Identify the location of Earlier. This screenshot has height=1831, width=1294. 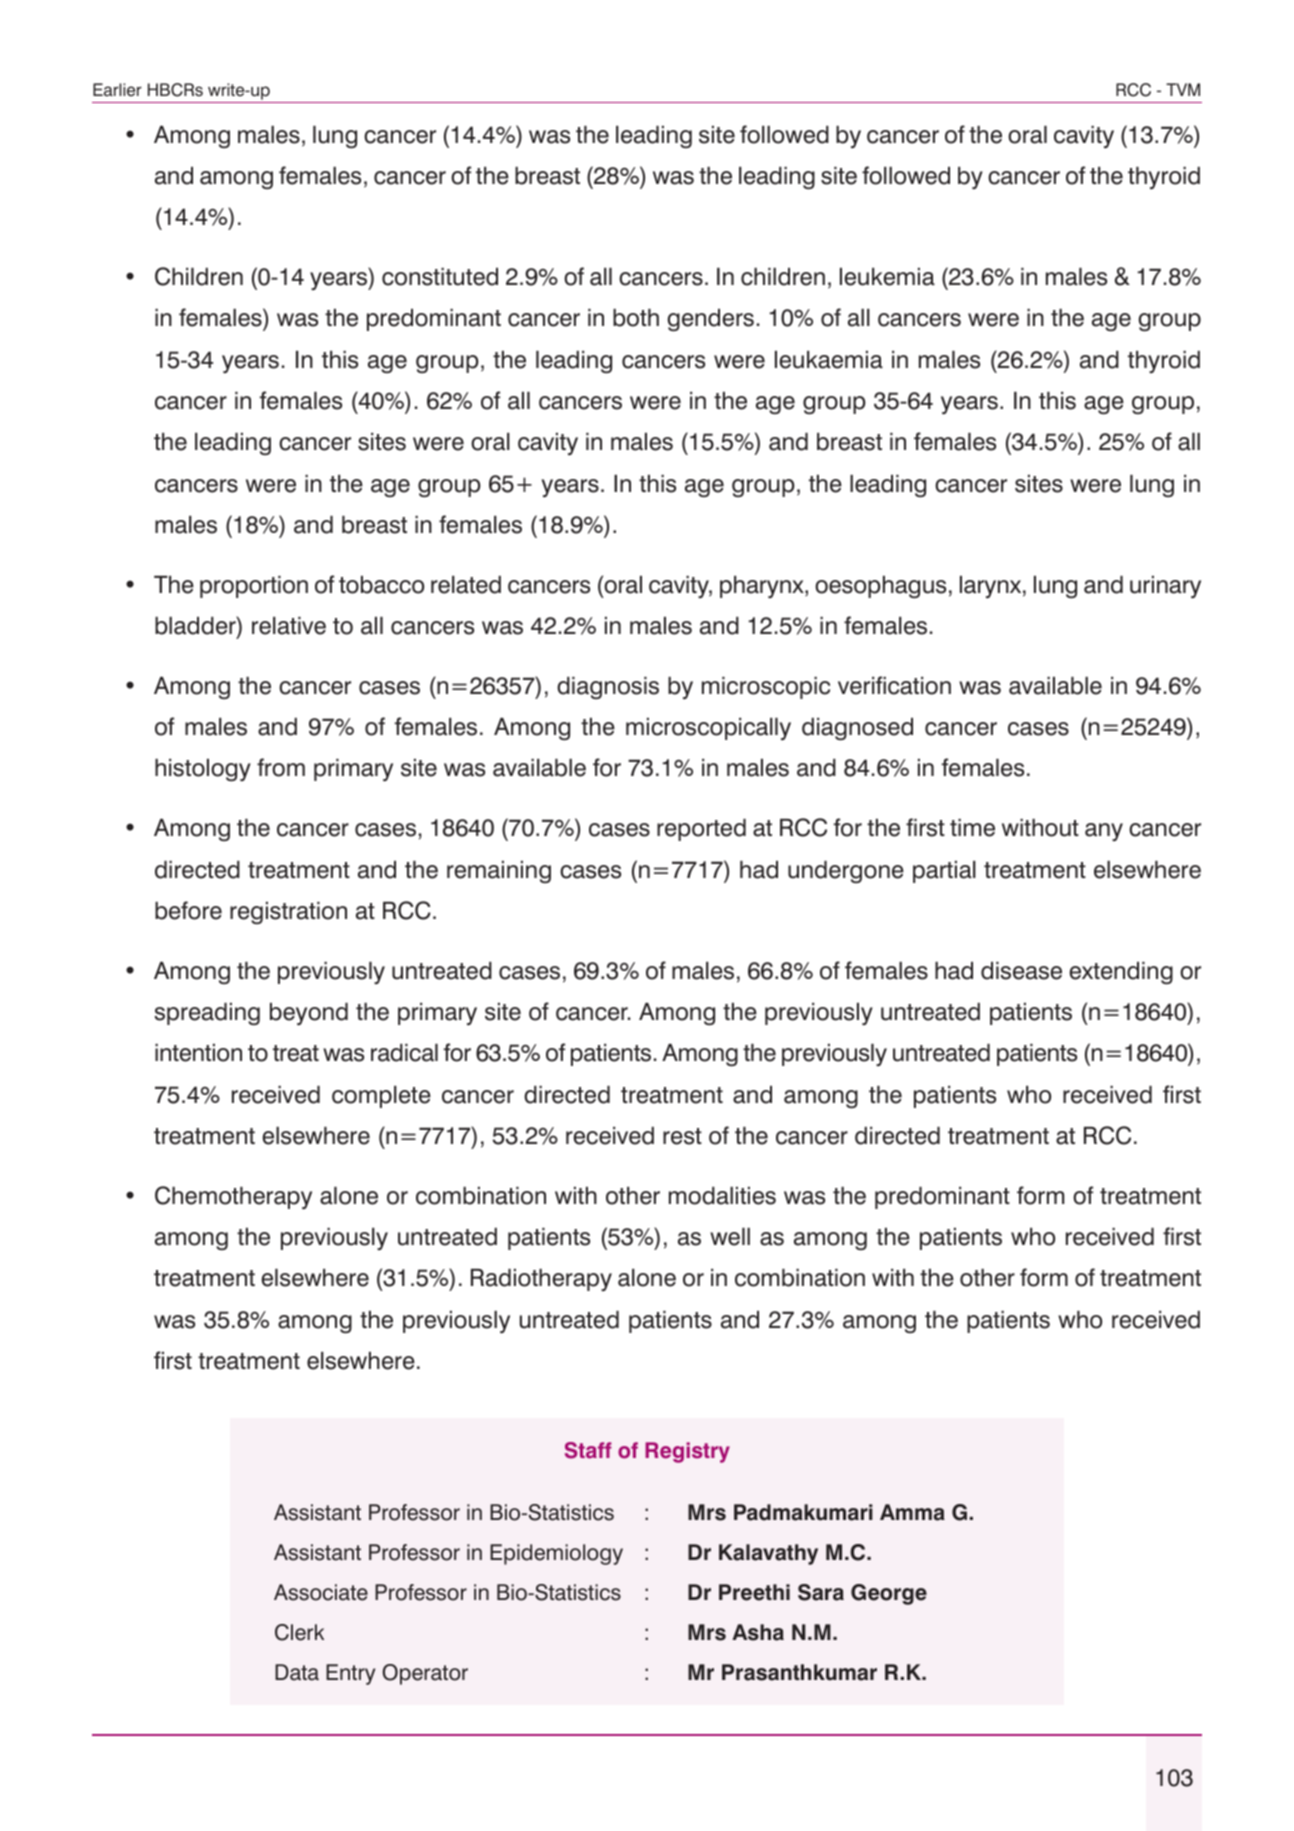
(117, 90).
